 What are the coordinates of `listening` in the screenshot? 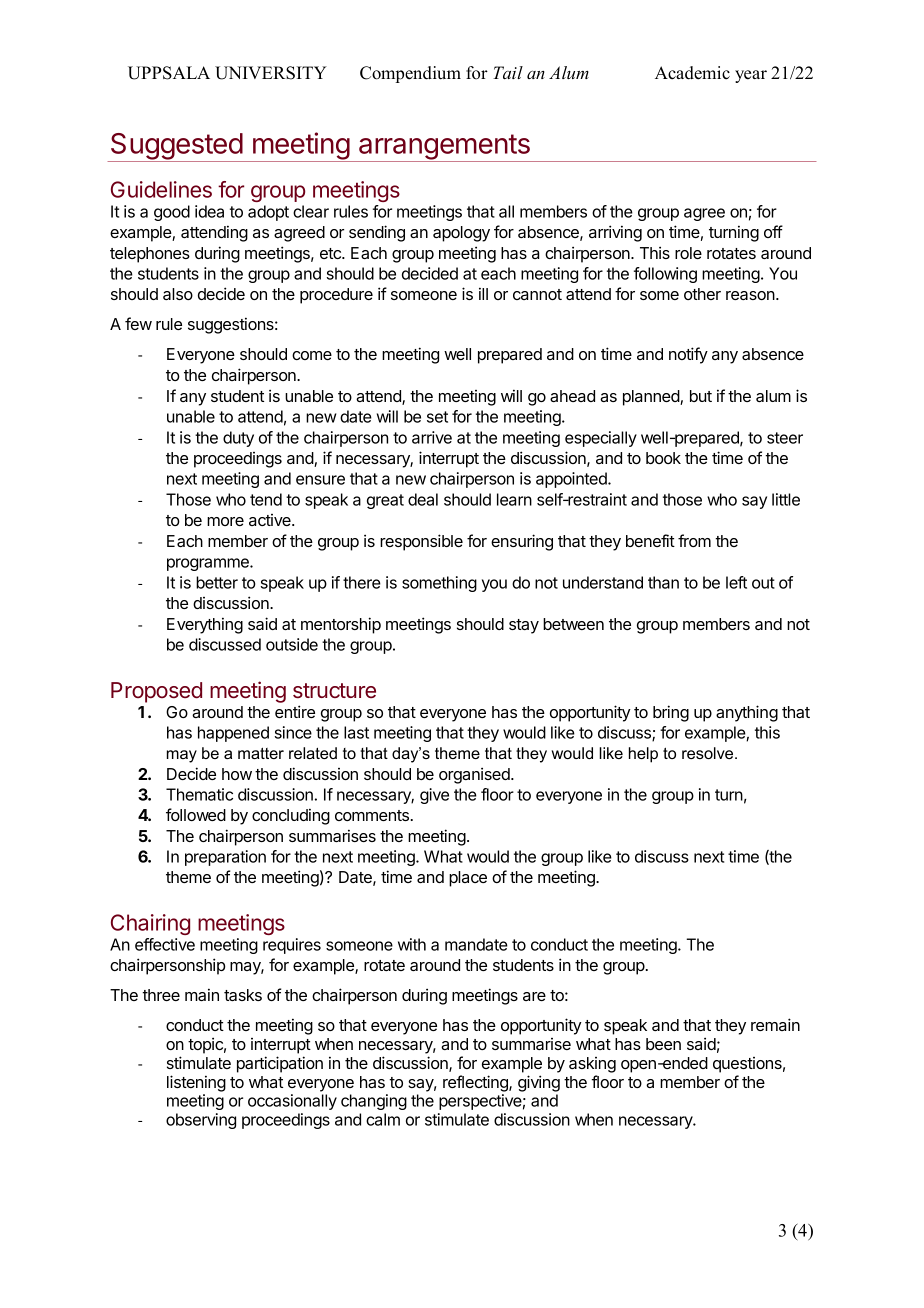 It's located at (196, 1083).
